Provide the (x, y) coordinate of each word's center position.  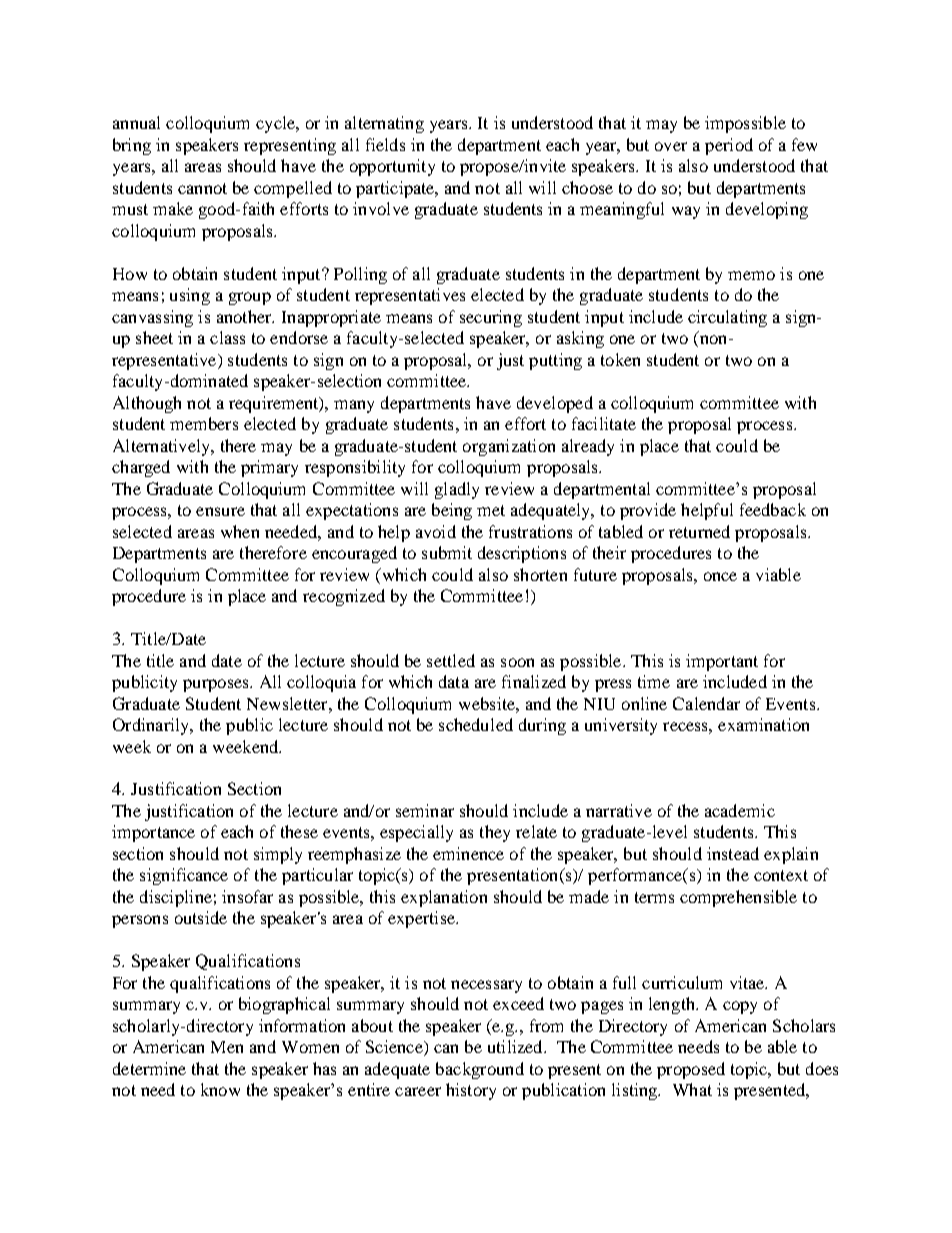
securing (491, 318)
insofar (247, 896)
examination (763, 724)
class (227, 337)
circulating (727, 318)
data (454, 681)
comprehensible (738, 898)
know (220, 1089)
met (491, 510)
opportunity (392, 167)
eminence (468, 853)
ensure (220, 511)
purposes (217, 685)
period (729, 146)
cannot (202, 188)
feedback (773, 509)
